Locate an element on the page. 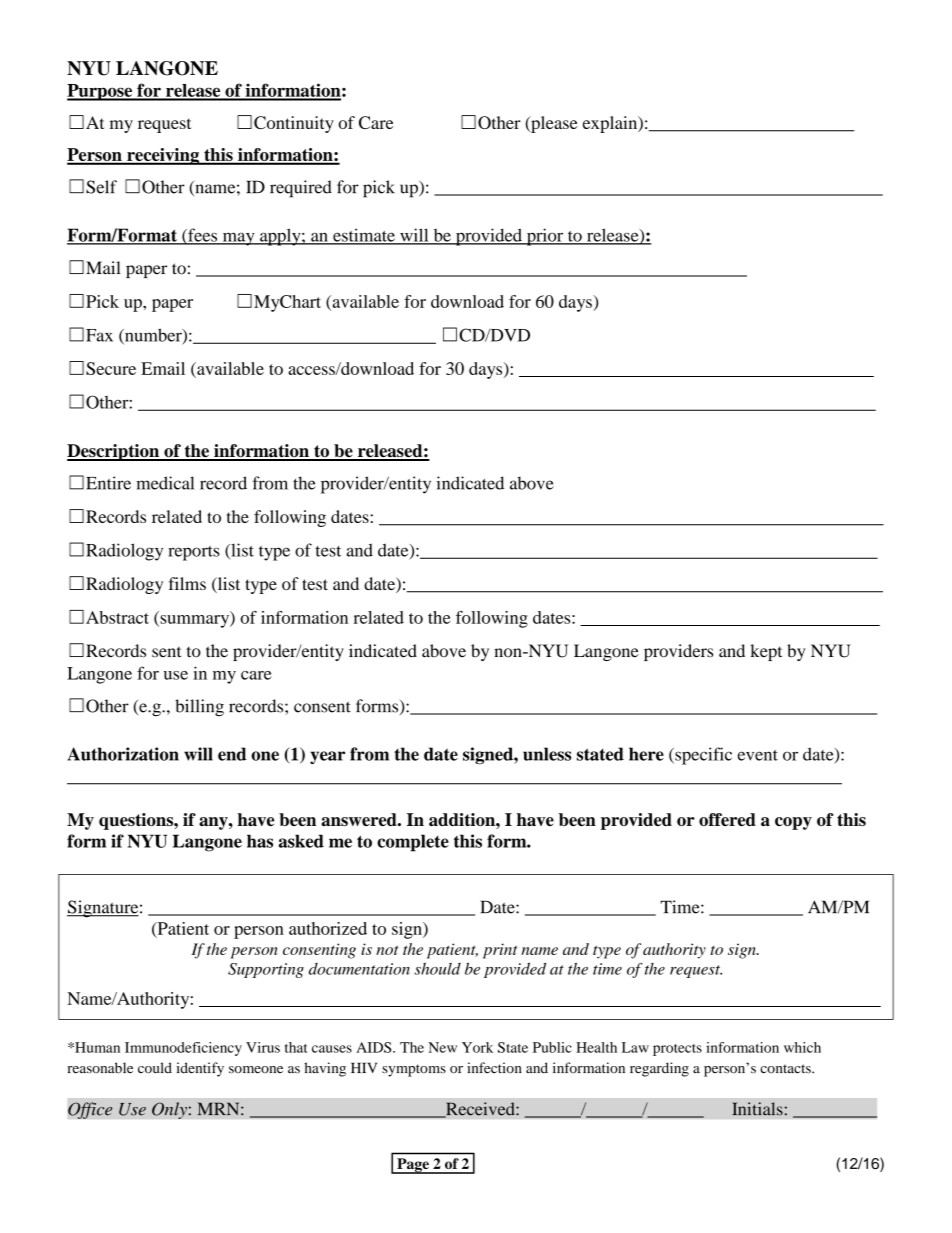 This image has width=952, height=1233. unless is located at coordinates (547, 754).
